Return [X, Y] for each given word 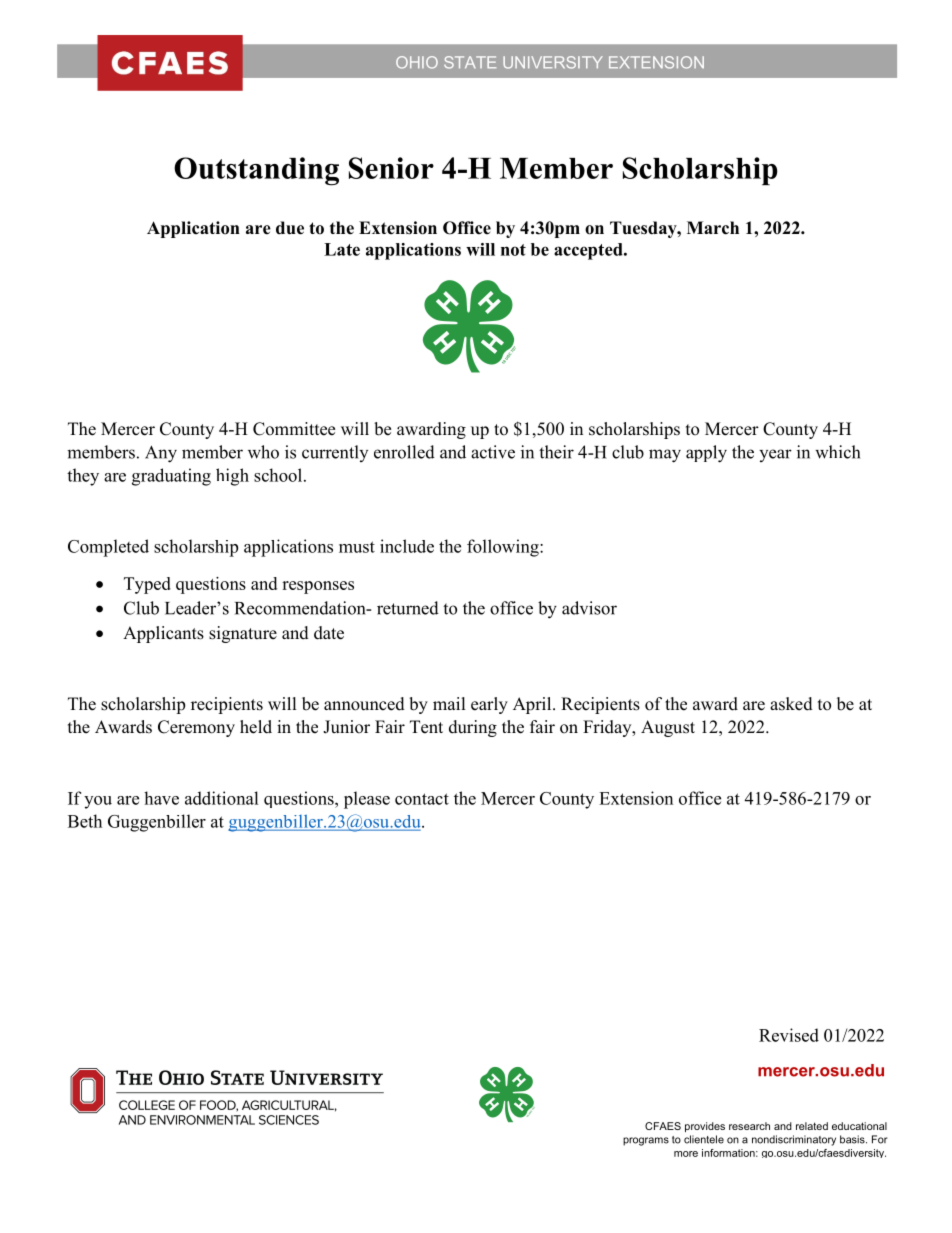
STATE [470, 62]
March [713, 228]
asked [791, 704]
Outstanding [256, 171]
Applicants [163, 634]
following [504, 548]
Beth [85, 821]
